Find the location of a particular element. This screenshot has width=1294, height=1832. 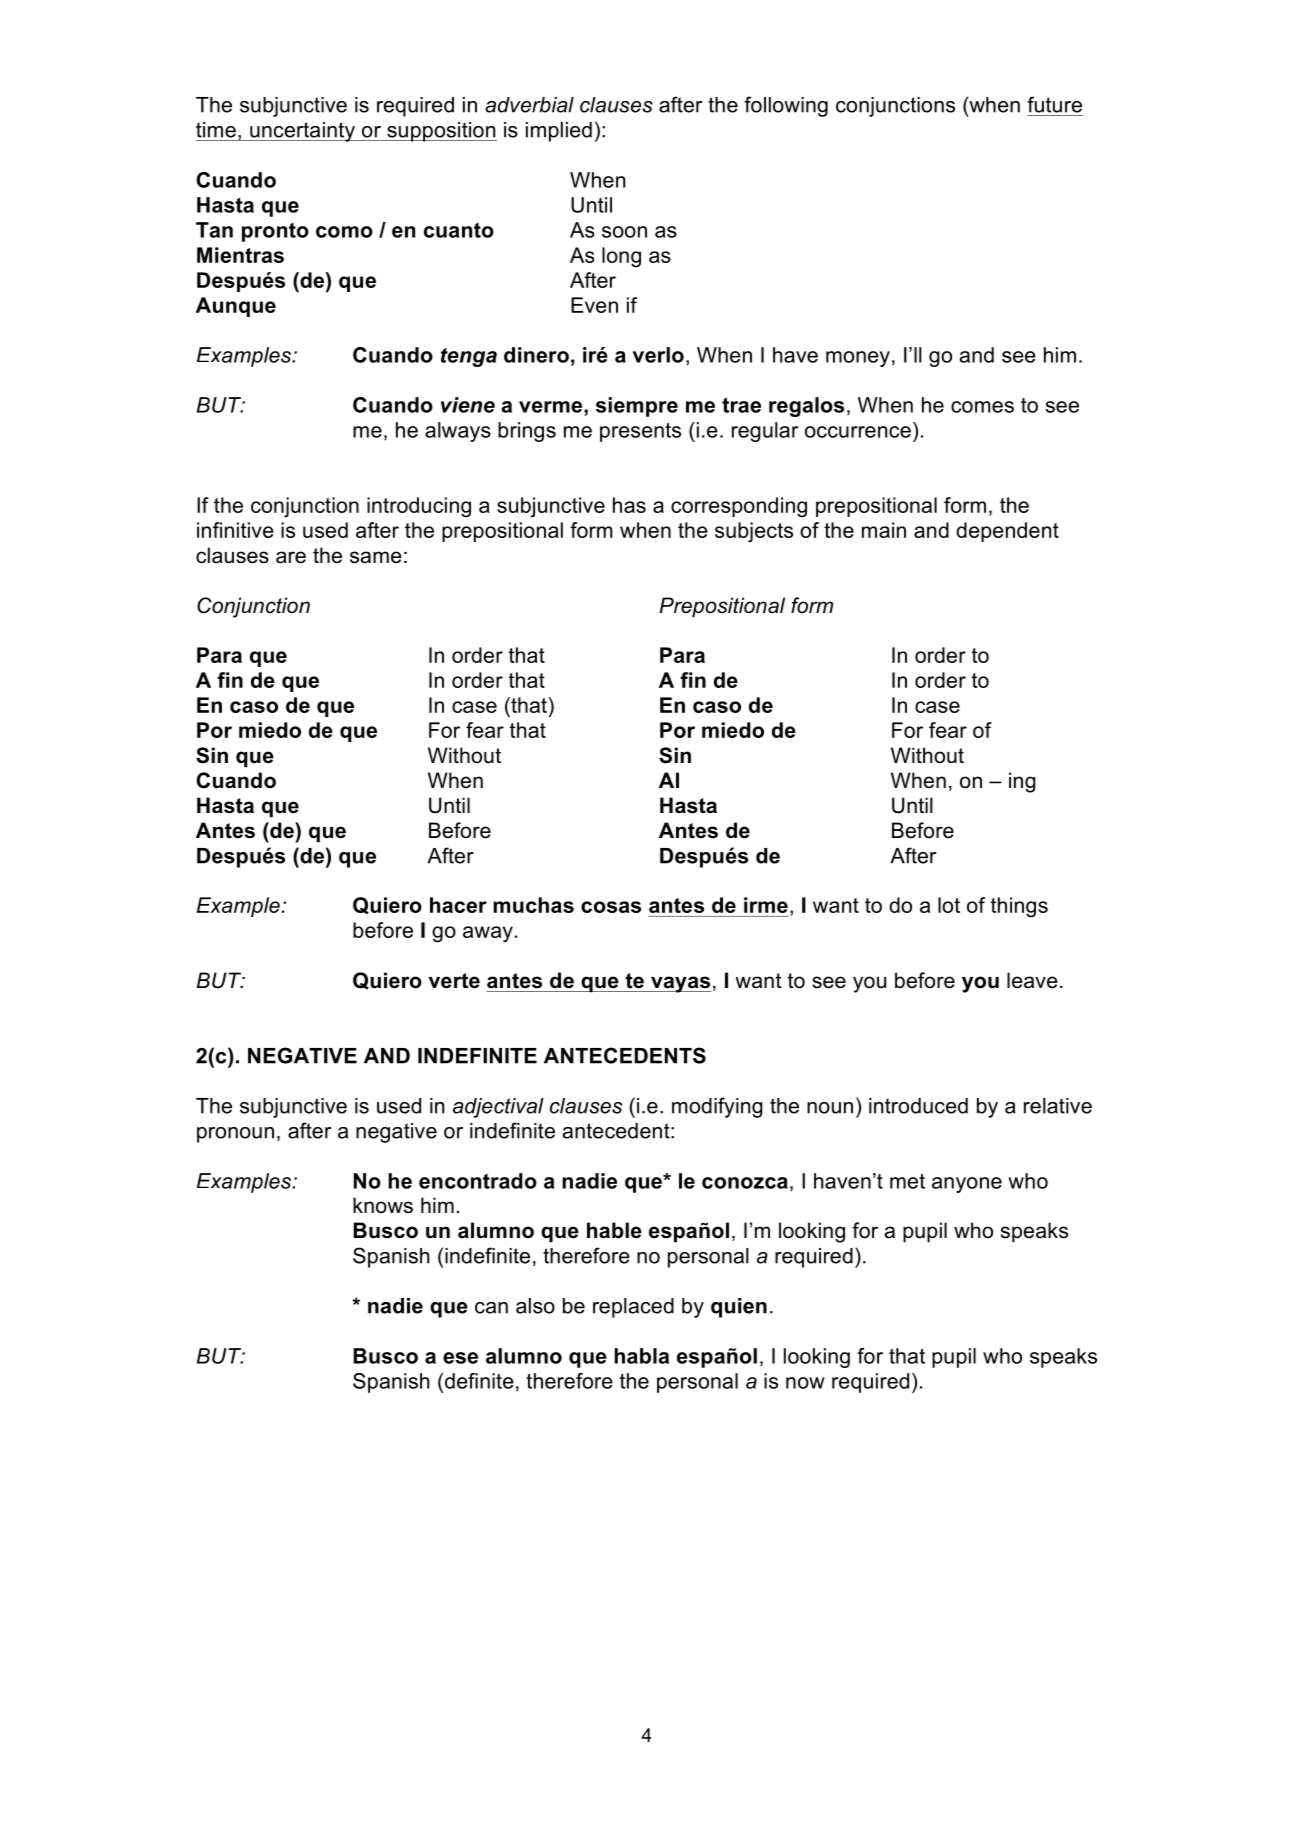

are is located at coordinates (291, 557).
